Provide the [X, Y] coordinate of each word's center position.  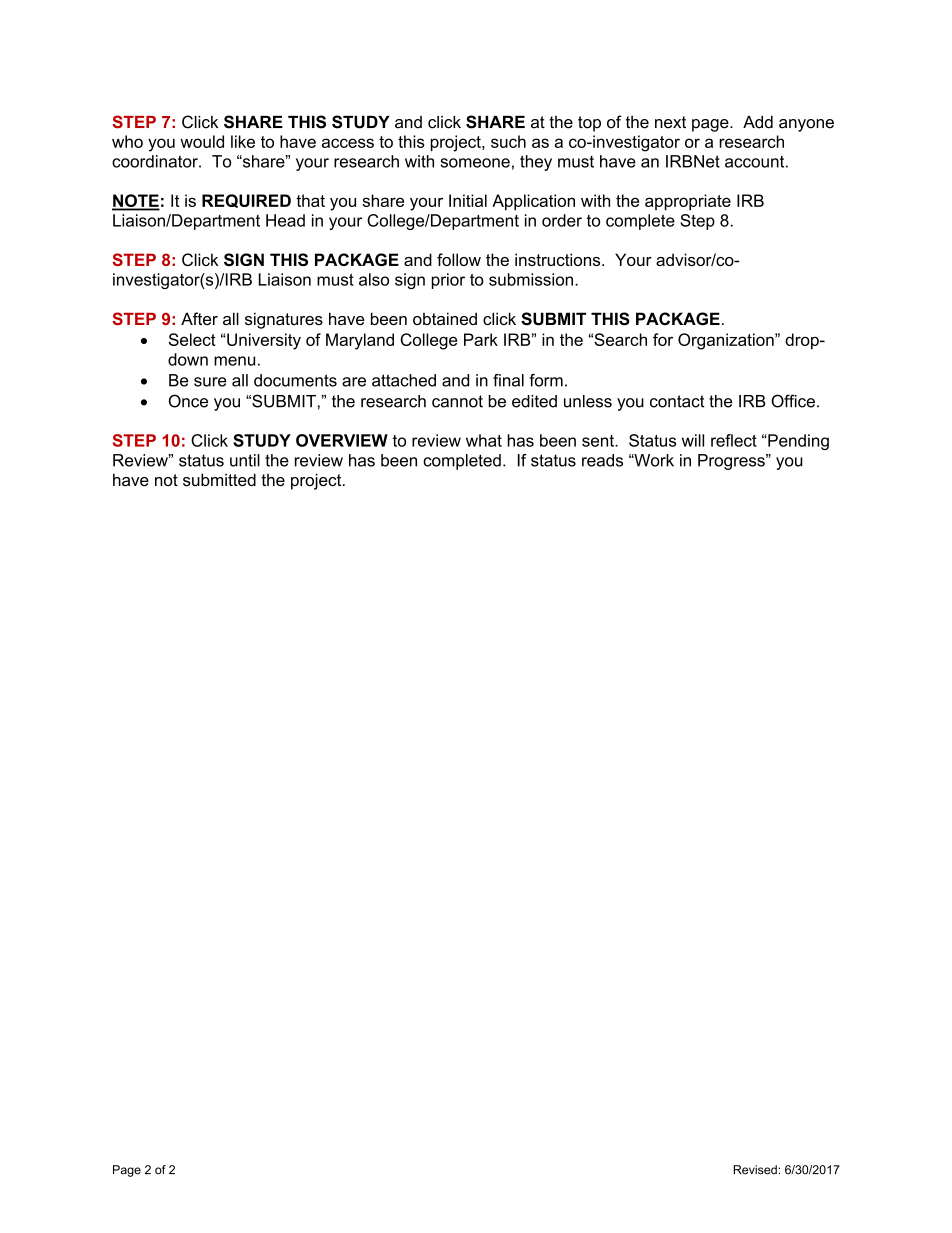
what [484, 440]
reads [602, 460]
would [202, 141]
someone [475, 163]
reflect [734, 440]
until [245, 460]
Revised [756, 1170]
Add [758, 122]
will [693, 440]
